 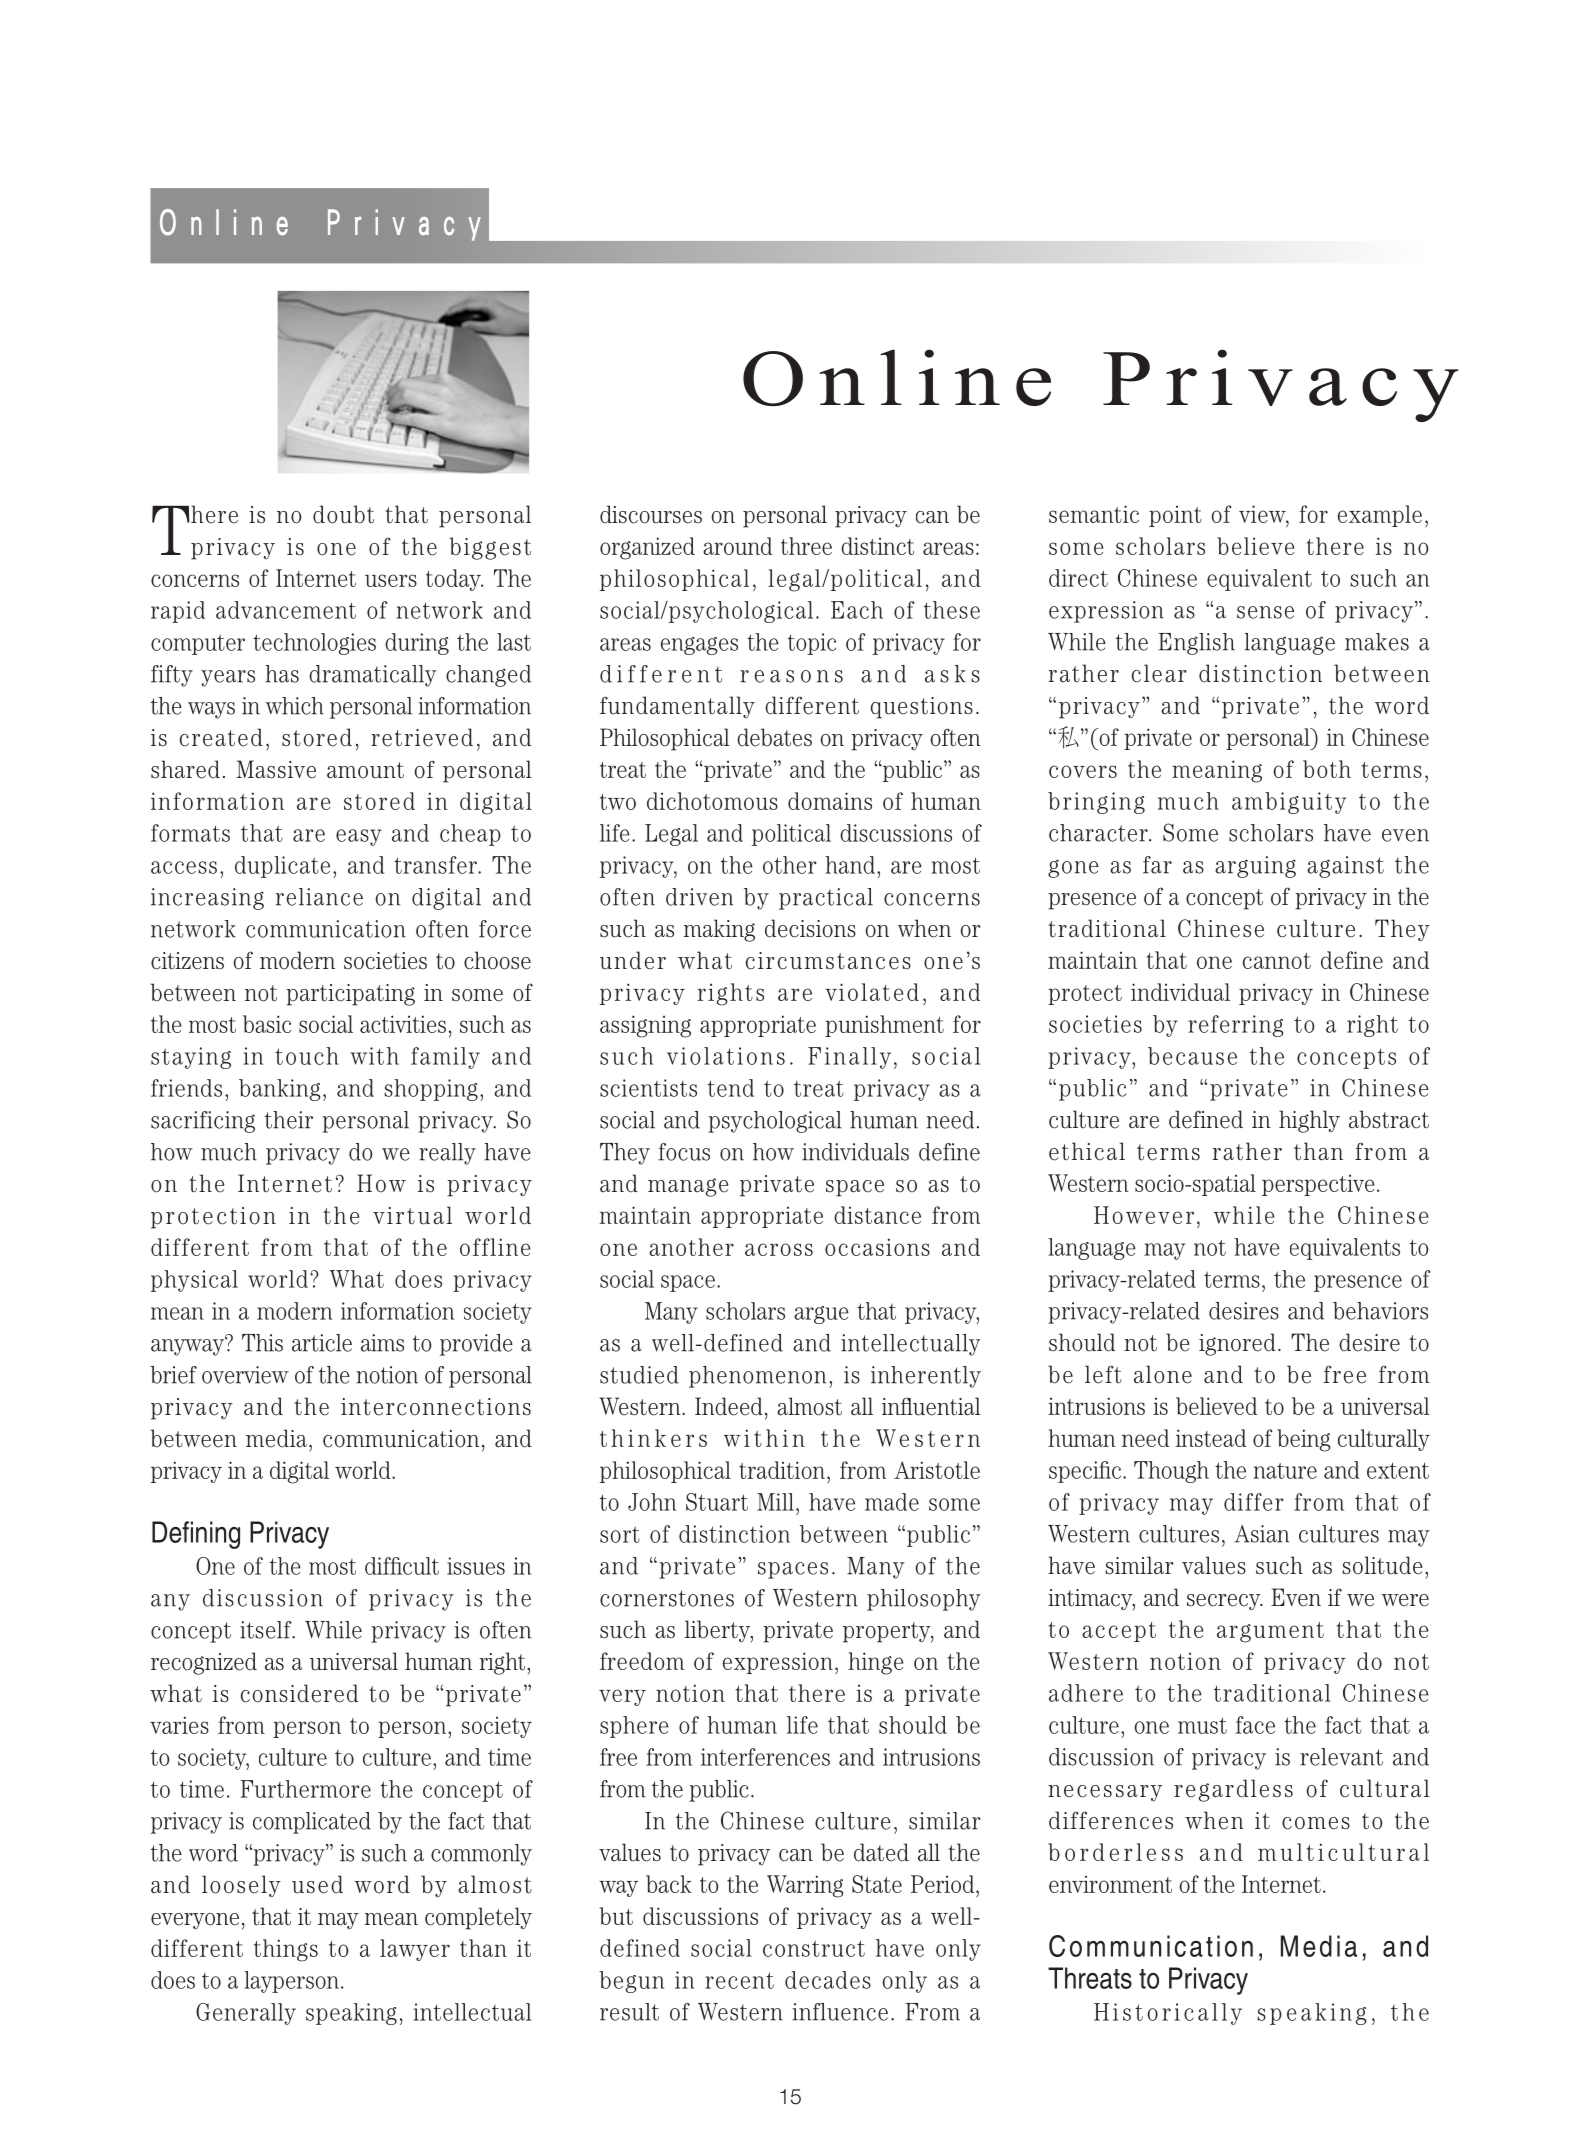 I want to click on their, so click(x=289, y=1120).
